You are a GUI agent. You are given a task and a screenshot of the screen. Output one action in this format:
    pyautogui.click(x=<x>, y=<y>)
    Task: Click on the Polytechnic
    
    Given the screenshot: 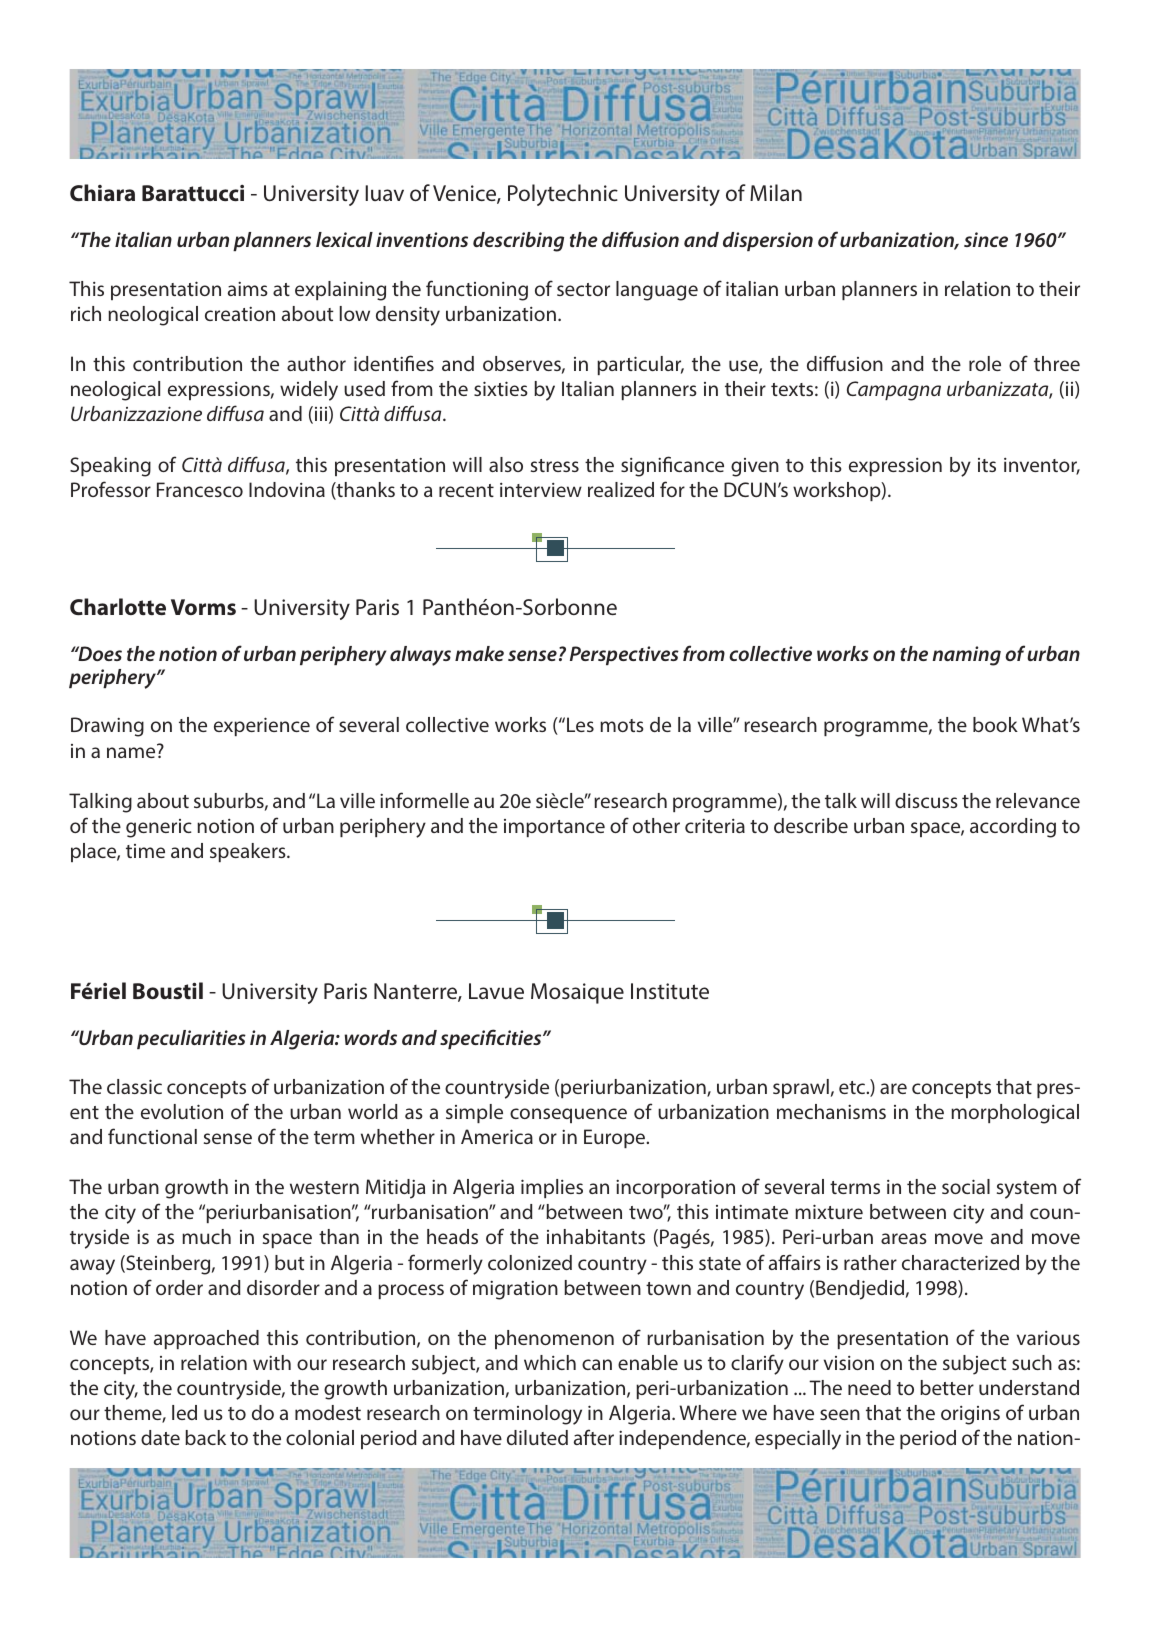 What is the action you would take?
    pyautogui.click(x=563, y=195)
